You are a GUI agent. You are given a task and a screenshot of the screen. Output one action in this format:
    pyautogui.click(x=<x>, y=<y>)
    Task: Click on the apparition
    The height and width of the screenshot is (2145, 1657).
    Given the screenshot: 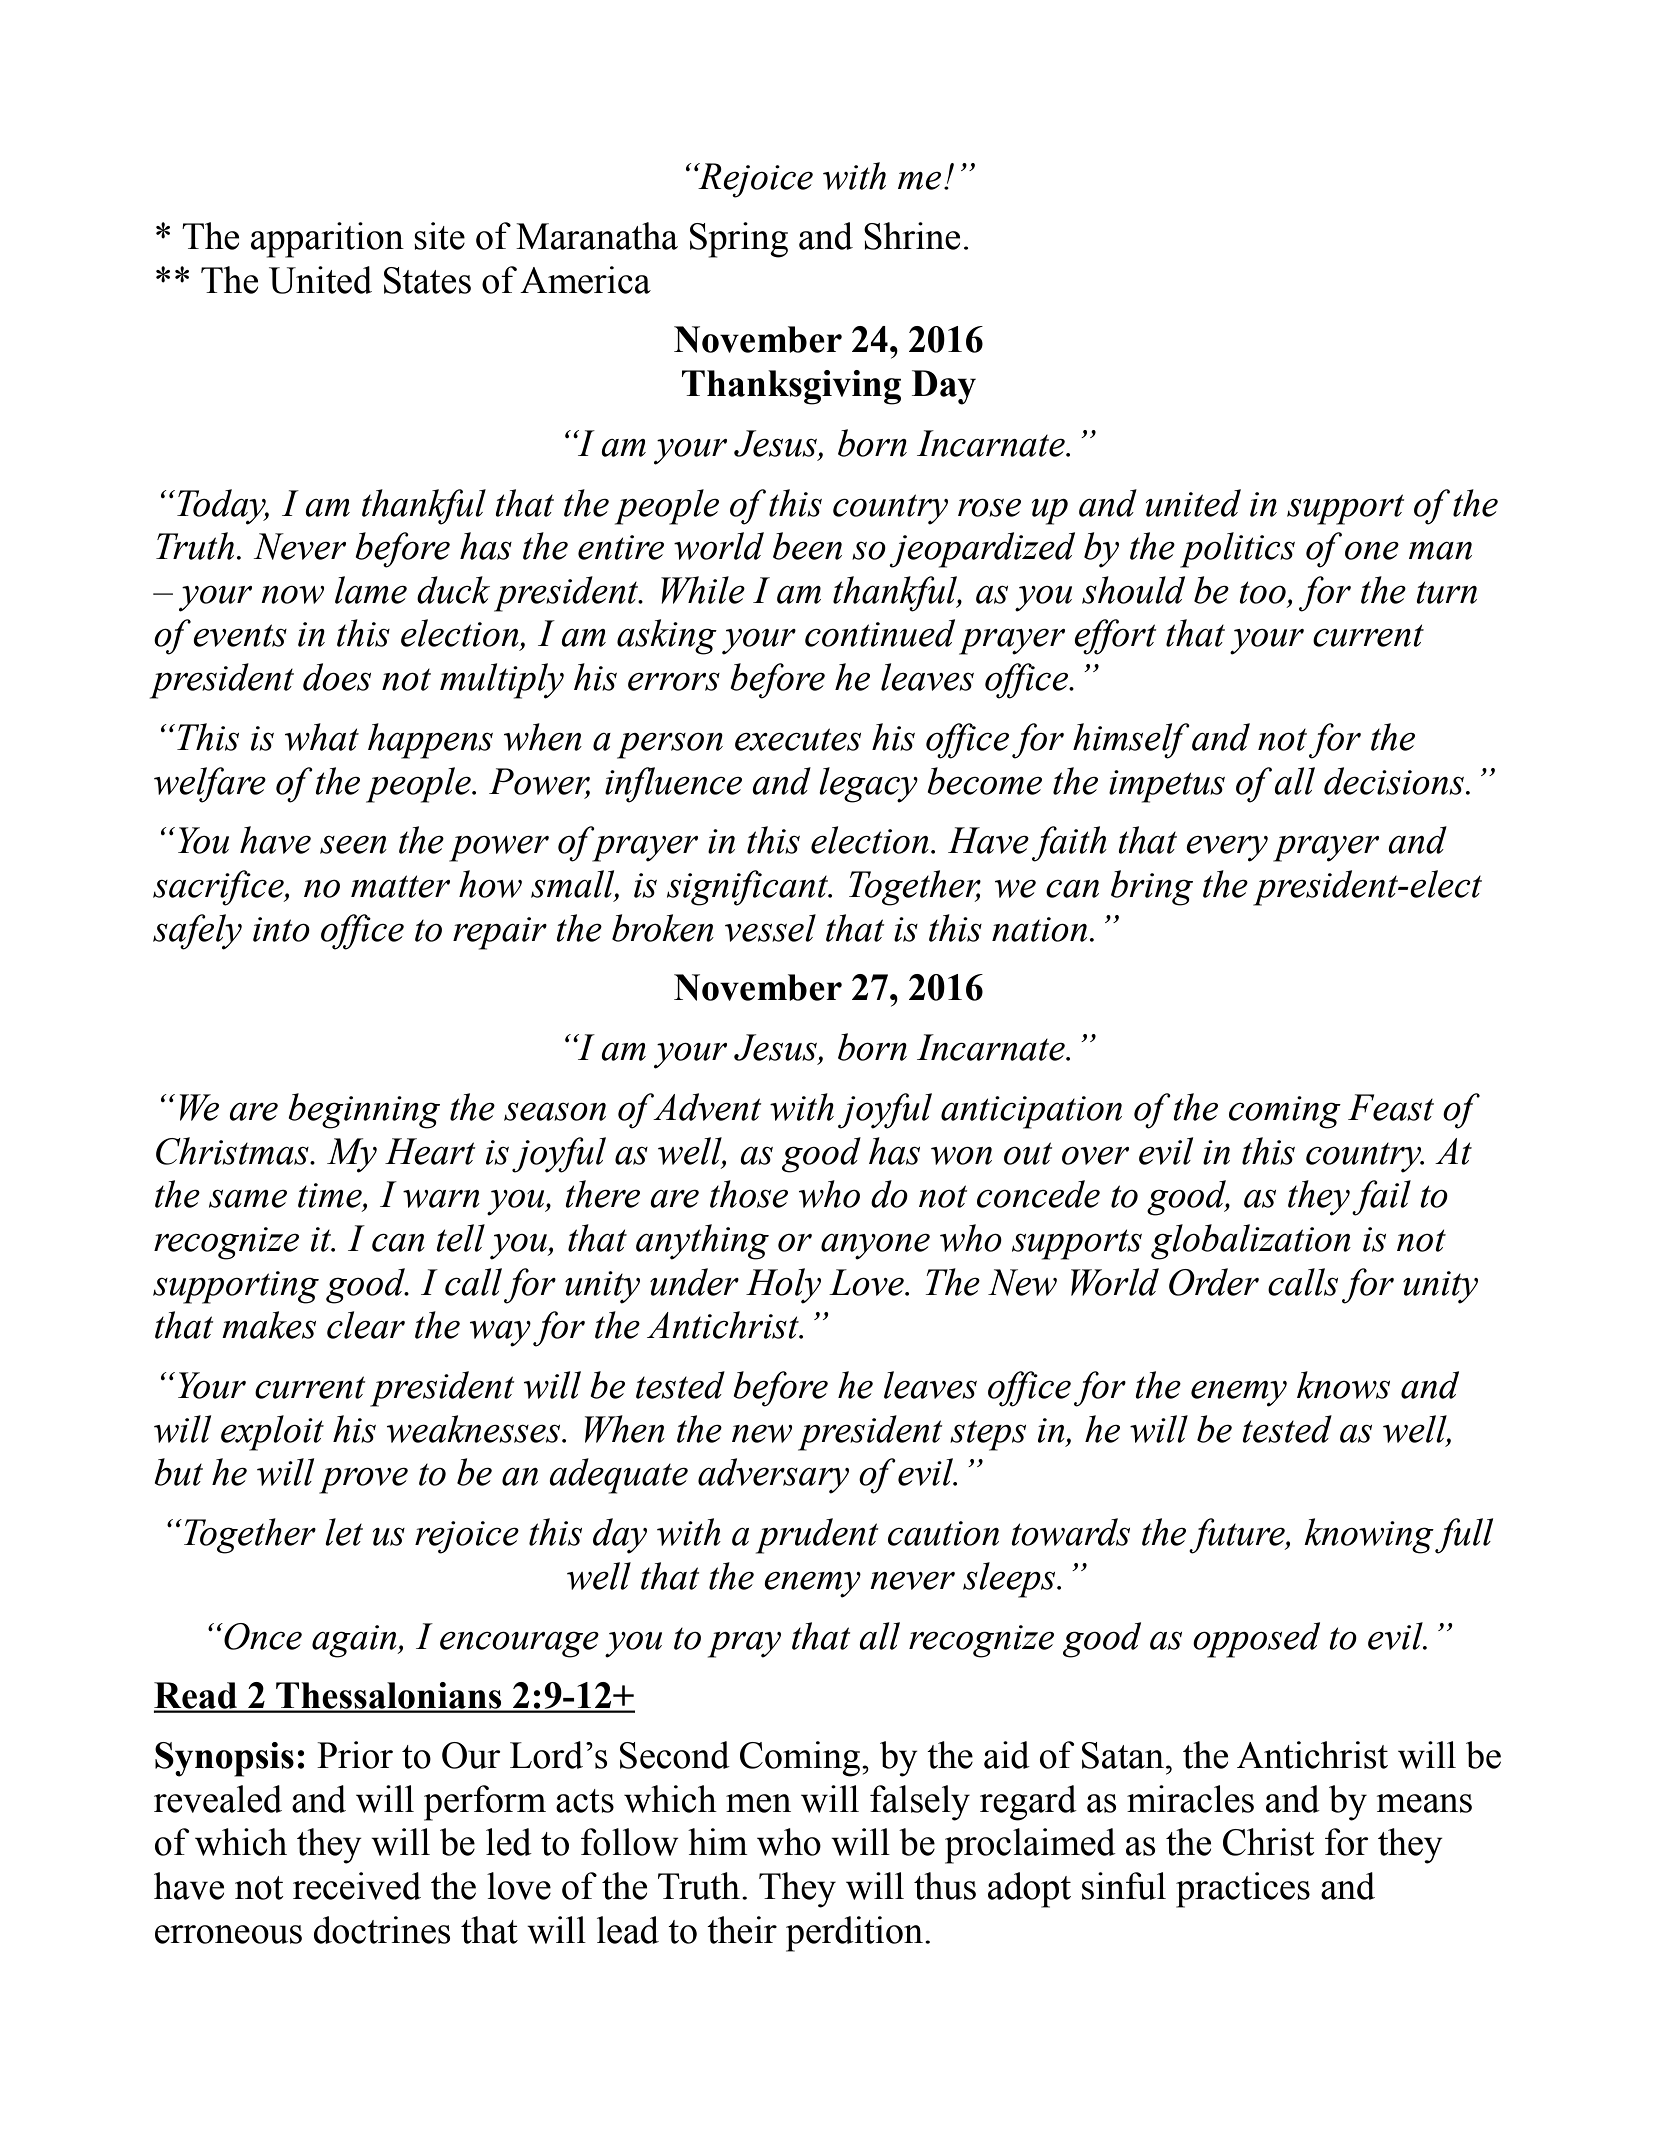 What is the action you would take?
    pyautogui.click(x=327, y=240)
